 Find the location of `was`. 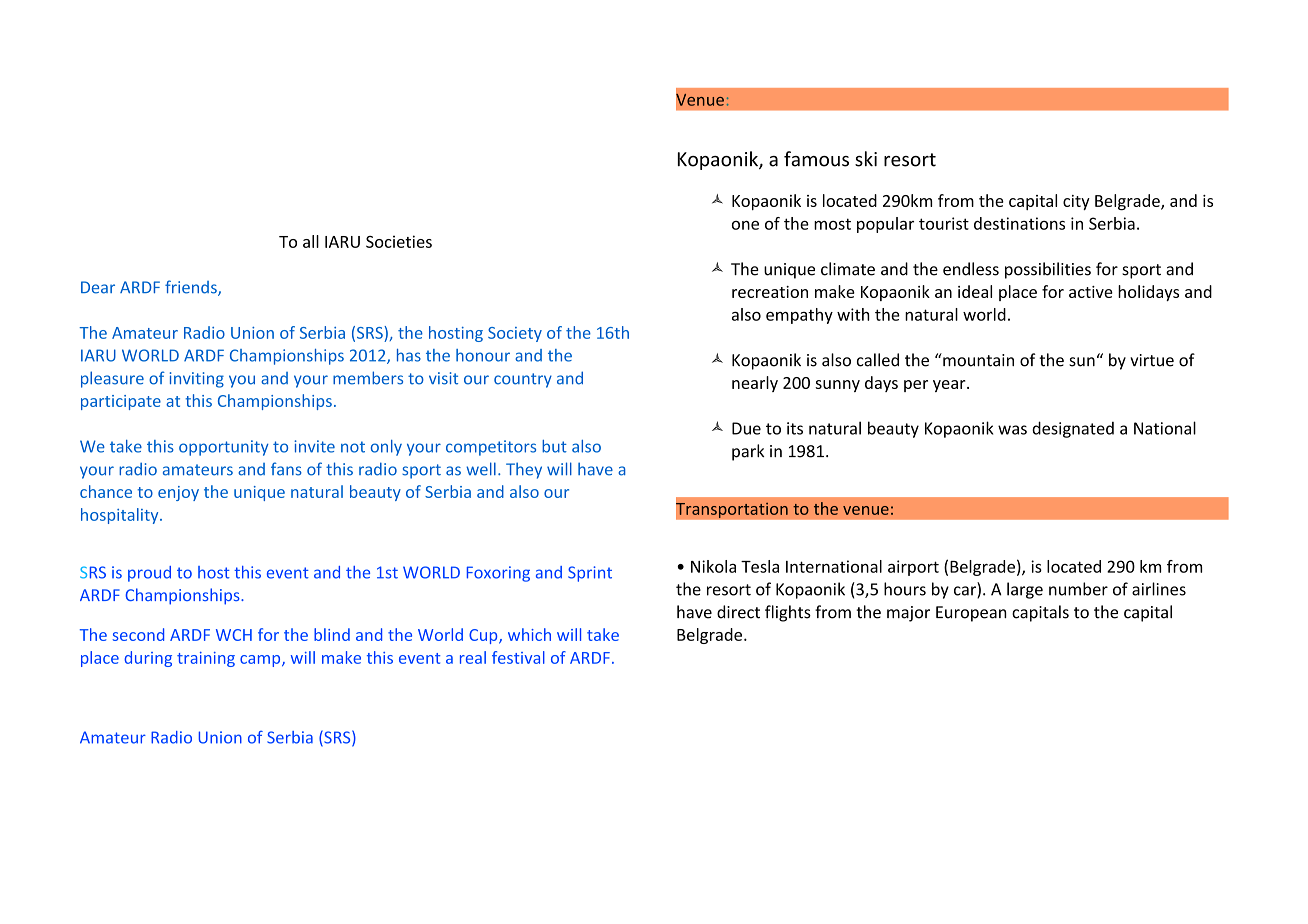

was is located at coordinates (1012, 430).
